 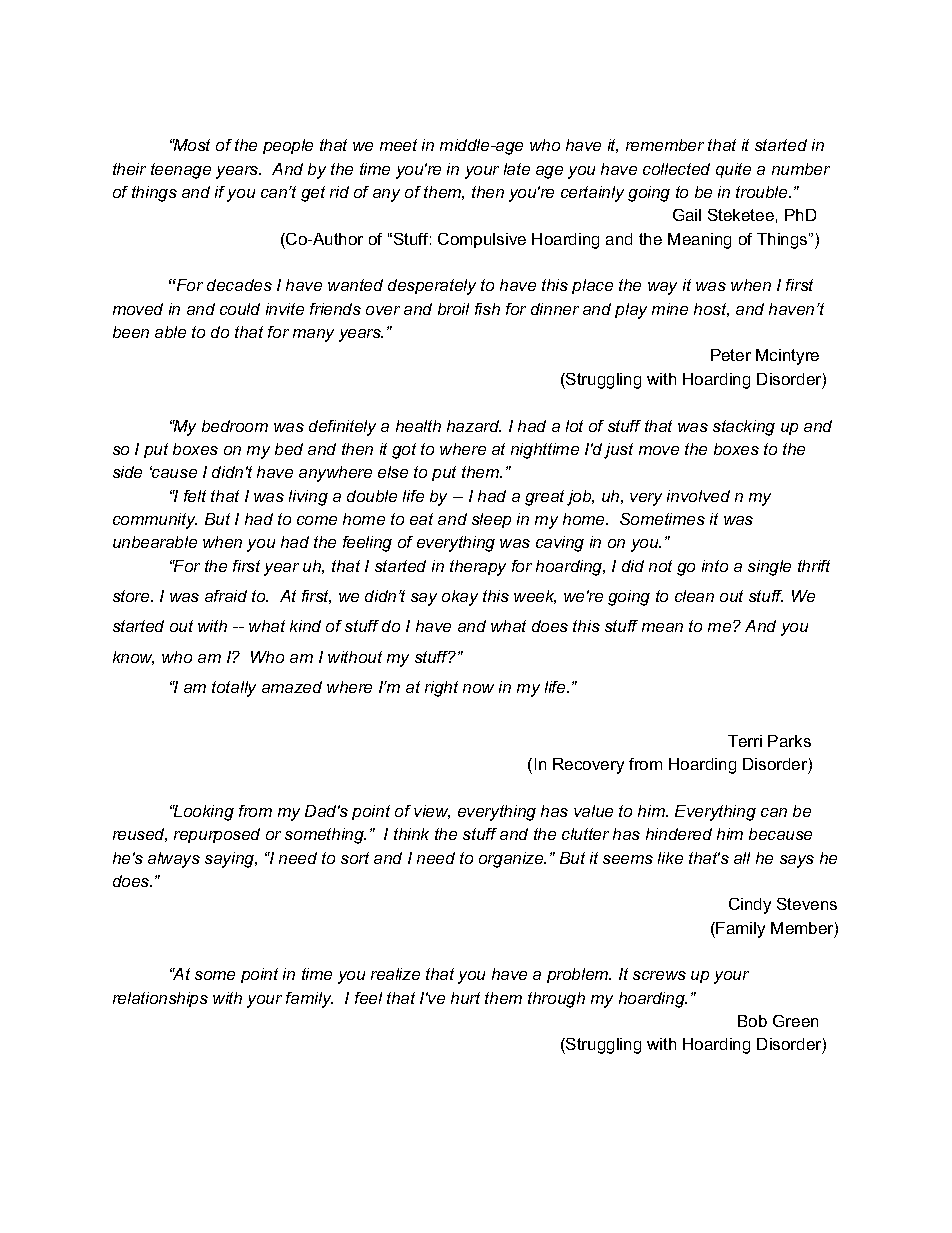 What do you see at coordinates (733, 170) in the document?
I see `quite` at bounding box center [733, 170].
